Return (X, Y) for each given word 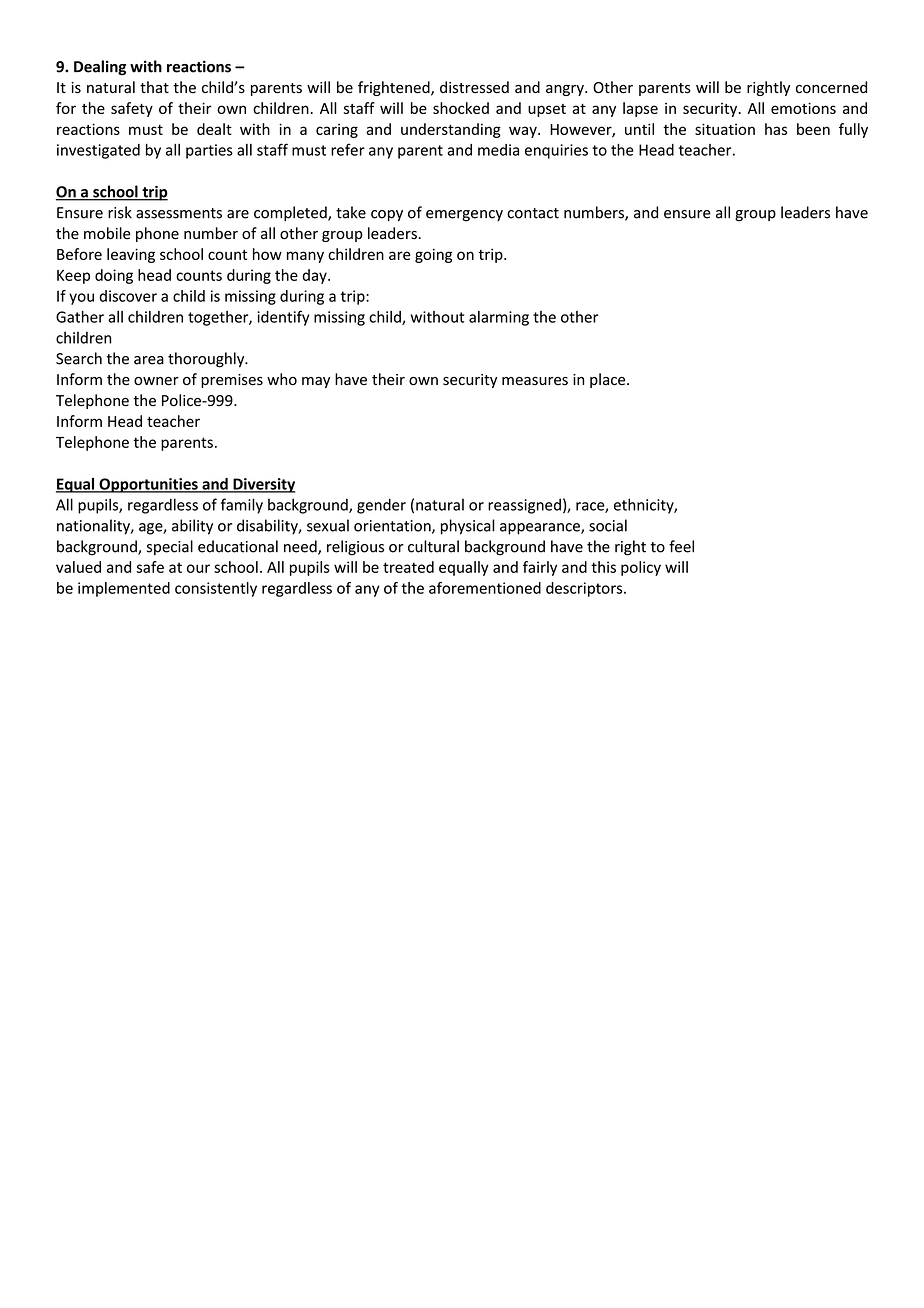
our (198, 568)
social (608, 525)
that (154, 87)
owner (156, 381)
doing (114, 276)
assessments (179, 213)
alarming (499, 318)
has (776, 129)
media (498, 150)
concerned (831, 87)
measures (535, 381)
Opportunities (148, 485)
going (433, 255)
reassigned (524, 506)
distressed (474, 87)
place (609, 380)
